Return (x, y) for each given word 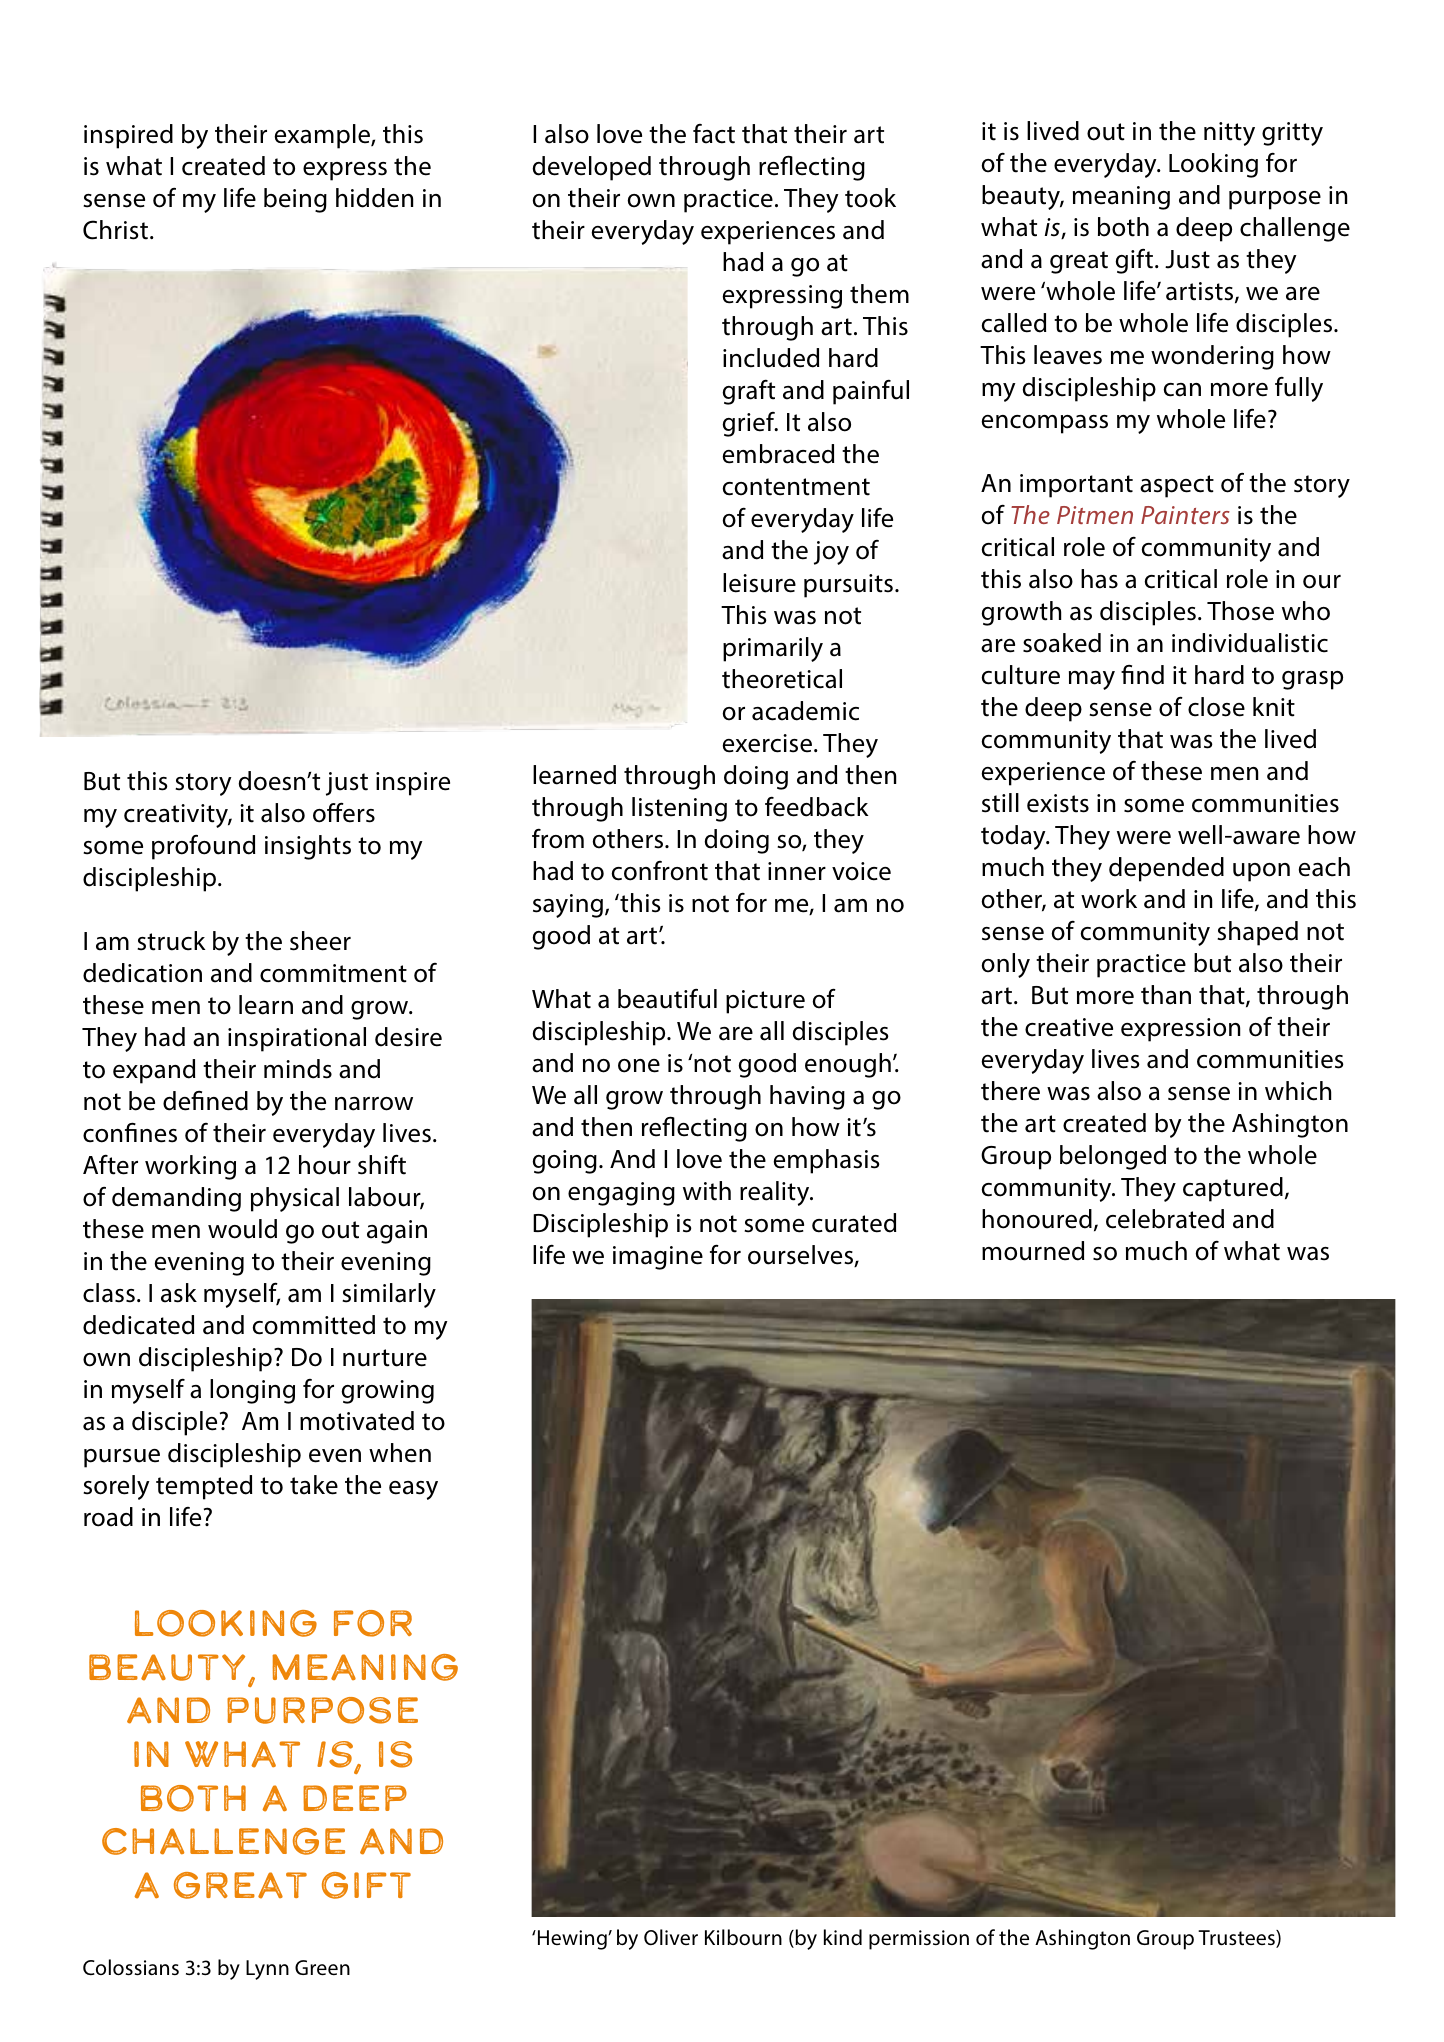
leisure (759, 583)
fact (714, 134)
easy (413, 1490)
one (639, 1066)
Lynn (267, 1970)
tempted (204, 1487)
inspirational (297, 1039)
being (295, 200)
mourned (1033, 1251)
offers (344, 812)
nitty (1229, 134)
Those (1240, 611)
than (1166, 995)
